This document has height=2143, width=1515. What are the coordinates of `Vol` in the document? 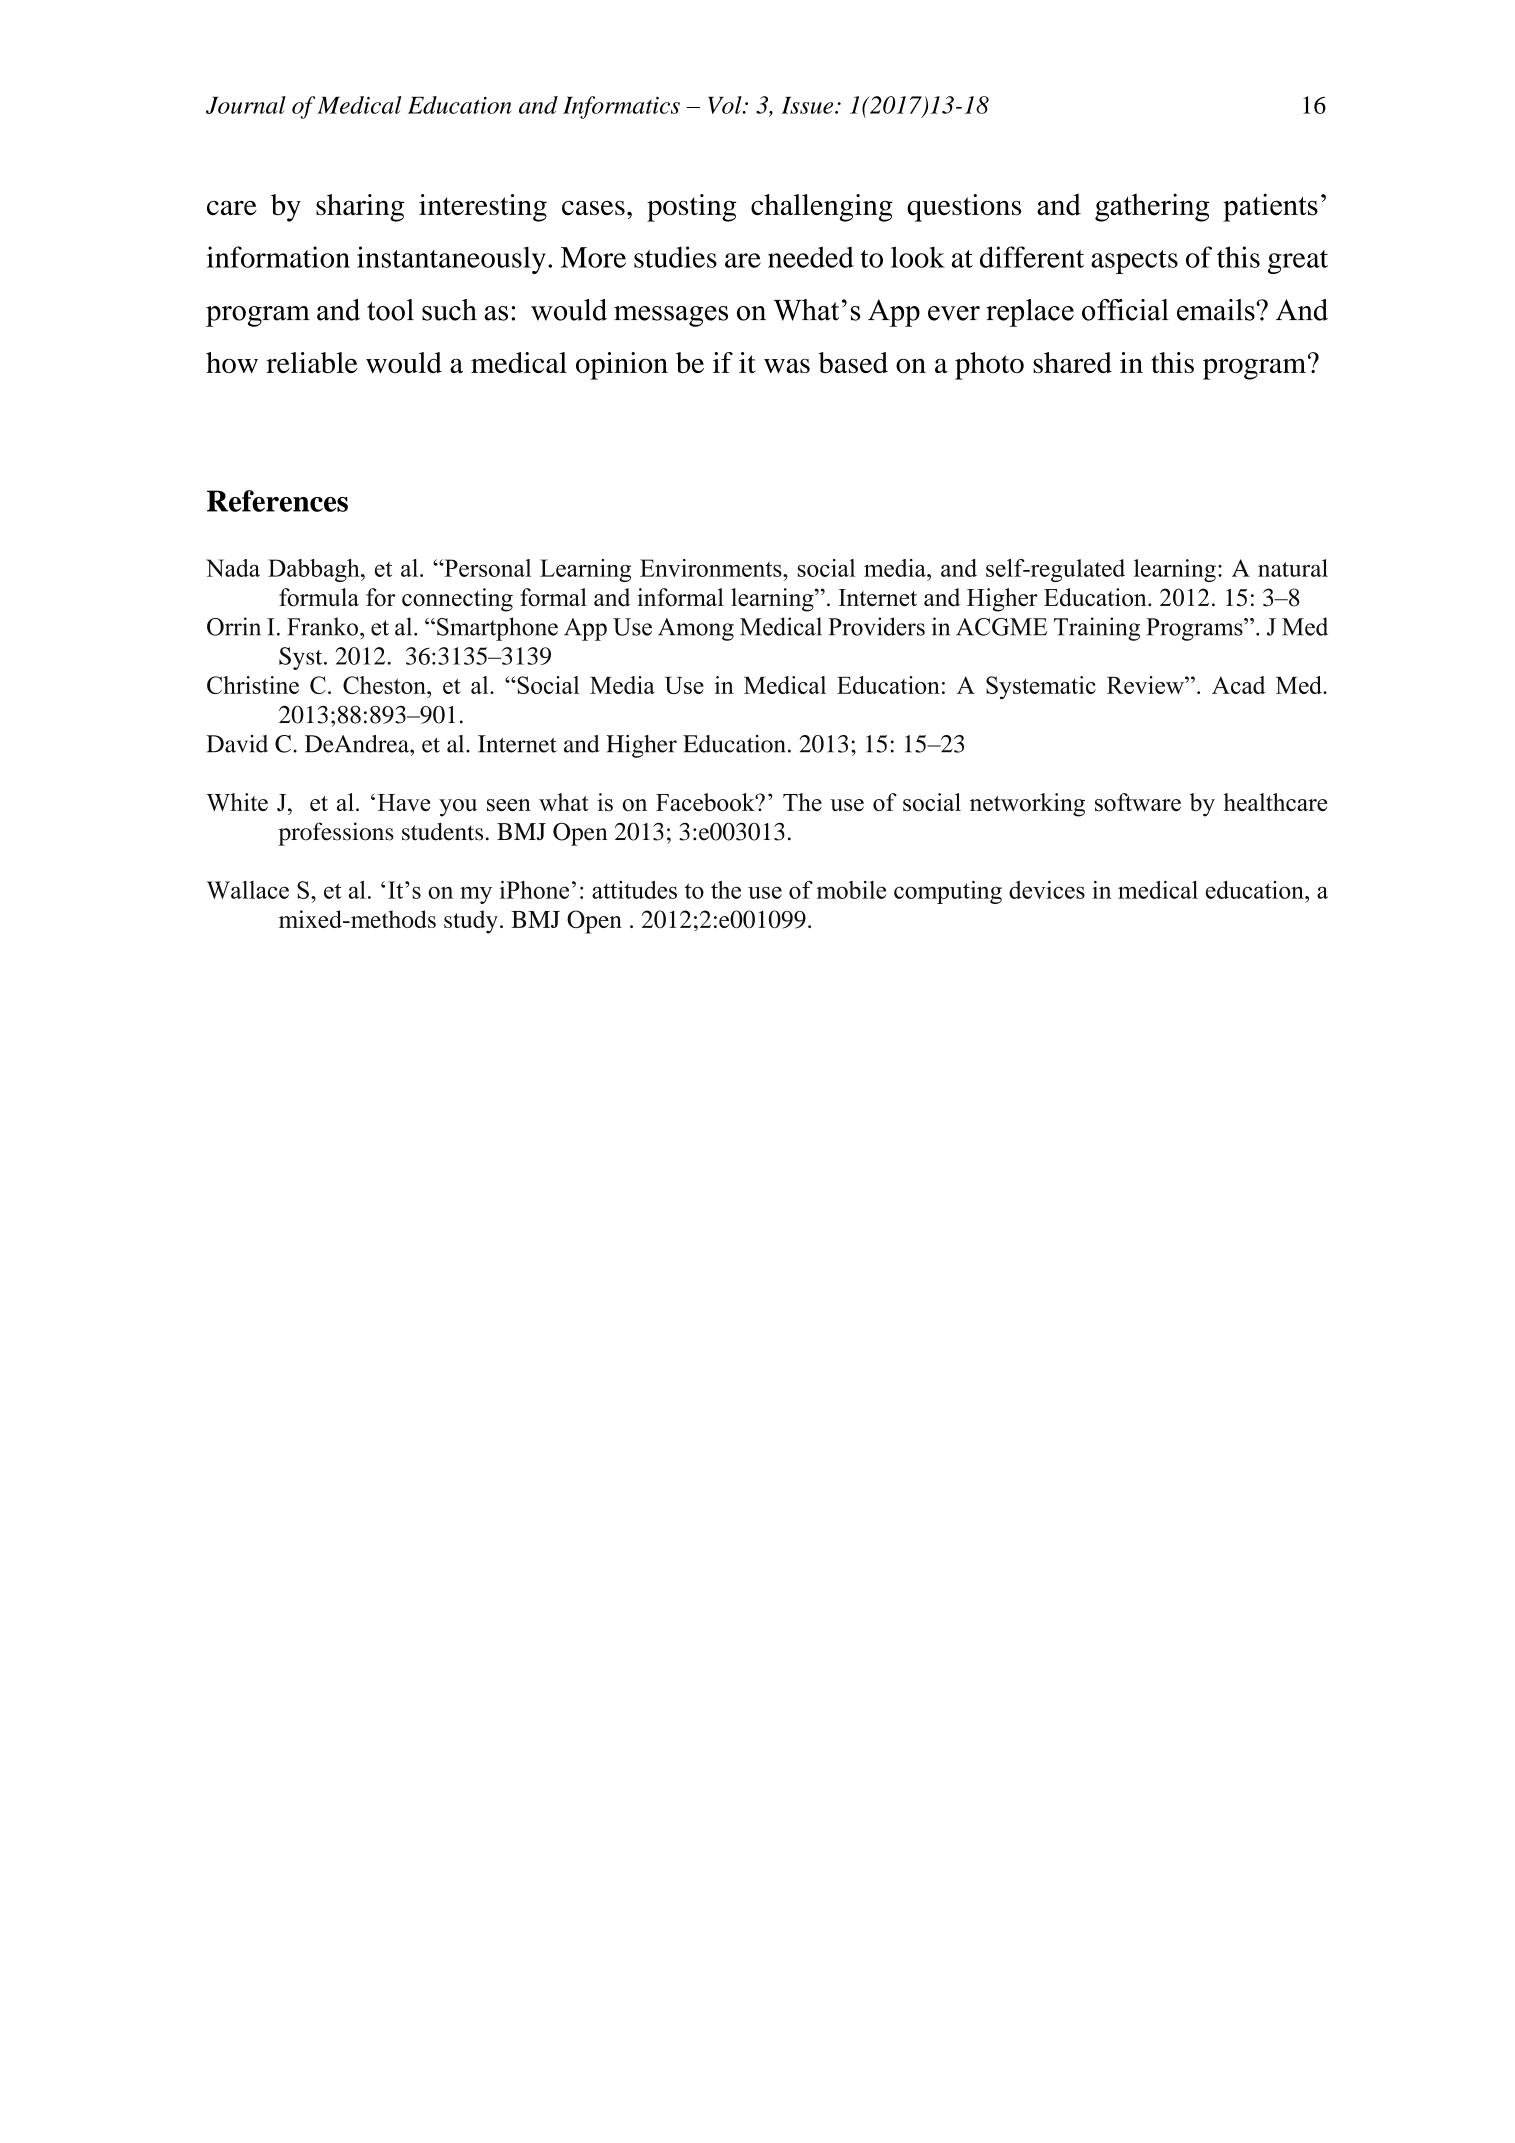 It's located at (726, 105).
